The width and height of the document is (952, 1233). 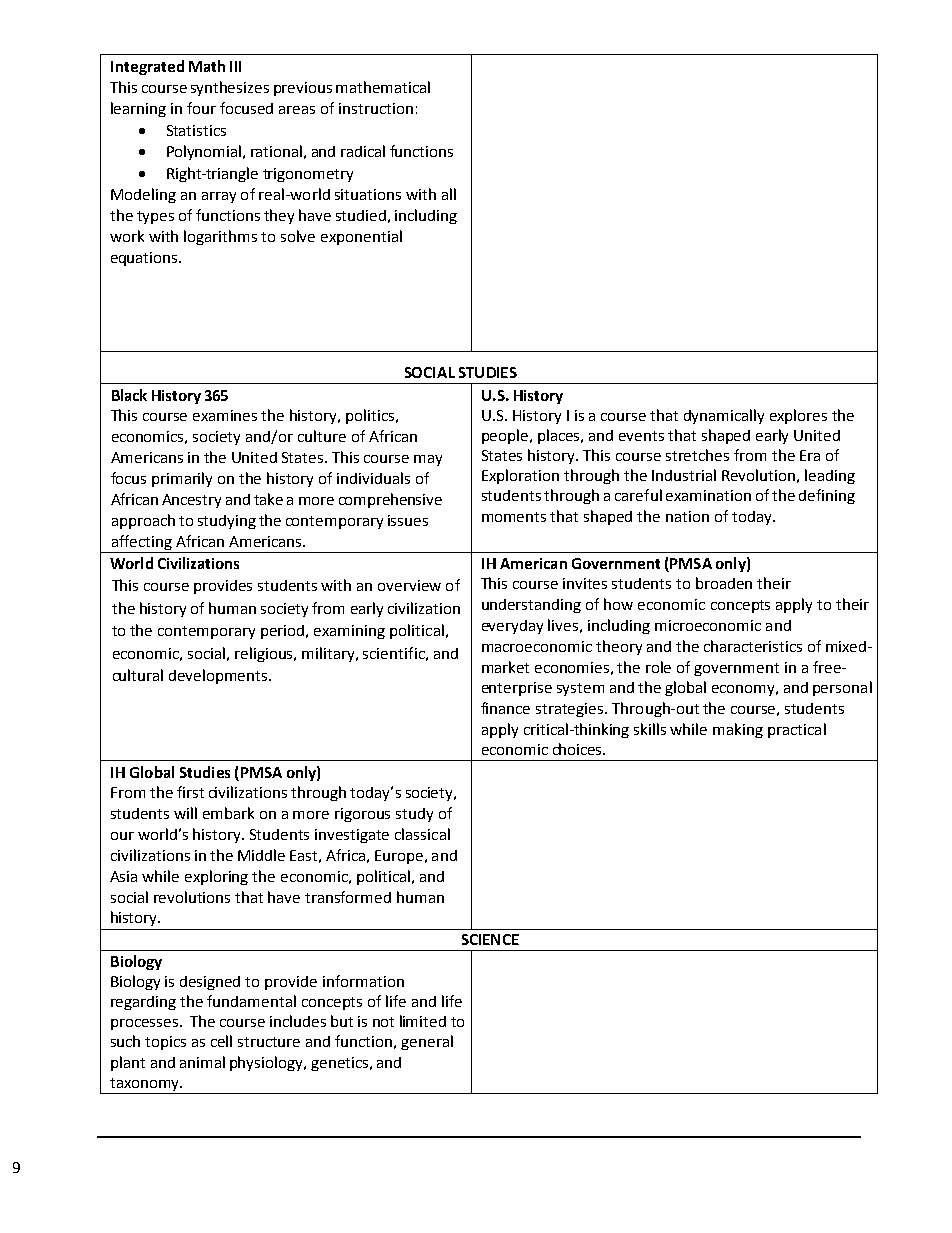 What do you see at coordinates (363, 151) in the document?
I see `radical` at bounding box center [363, 151].
